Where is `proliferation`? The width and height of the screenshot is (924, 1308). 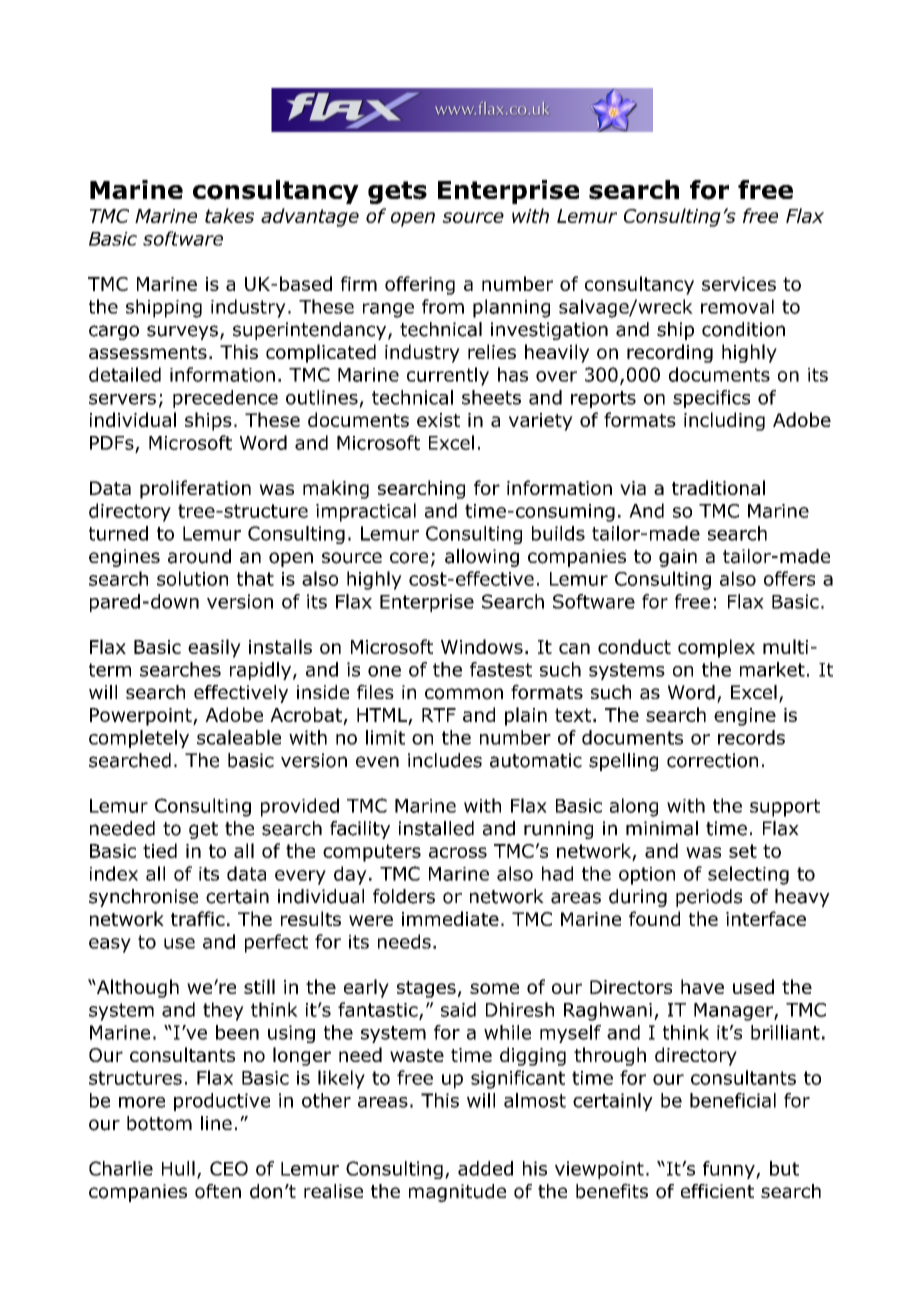
proliferation is located at coordinates (195, 489).
